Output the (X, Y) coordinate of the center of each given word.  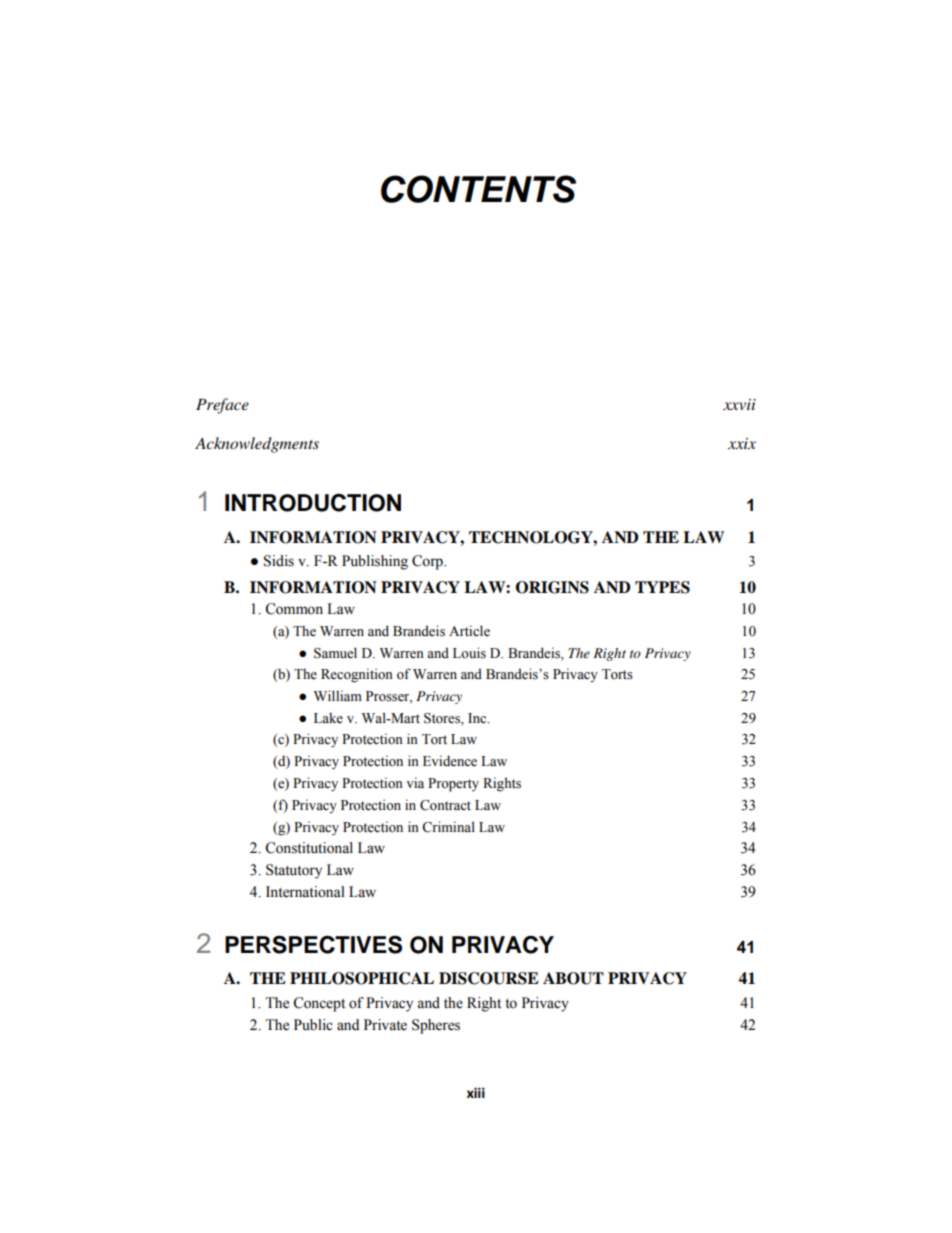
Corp (428, 562)
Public (313, 1025)
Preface (222, 406)
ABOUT (573, 978)
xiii (476, 1092)
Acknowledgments (257, 445)
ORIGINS (552, 587)
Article (469, 631)
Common (294, 609)
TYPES (662, 587)
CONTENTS (478, 189)
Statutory (294, 871)
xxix (742, 443)
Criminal (448, 827)
